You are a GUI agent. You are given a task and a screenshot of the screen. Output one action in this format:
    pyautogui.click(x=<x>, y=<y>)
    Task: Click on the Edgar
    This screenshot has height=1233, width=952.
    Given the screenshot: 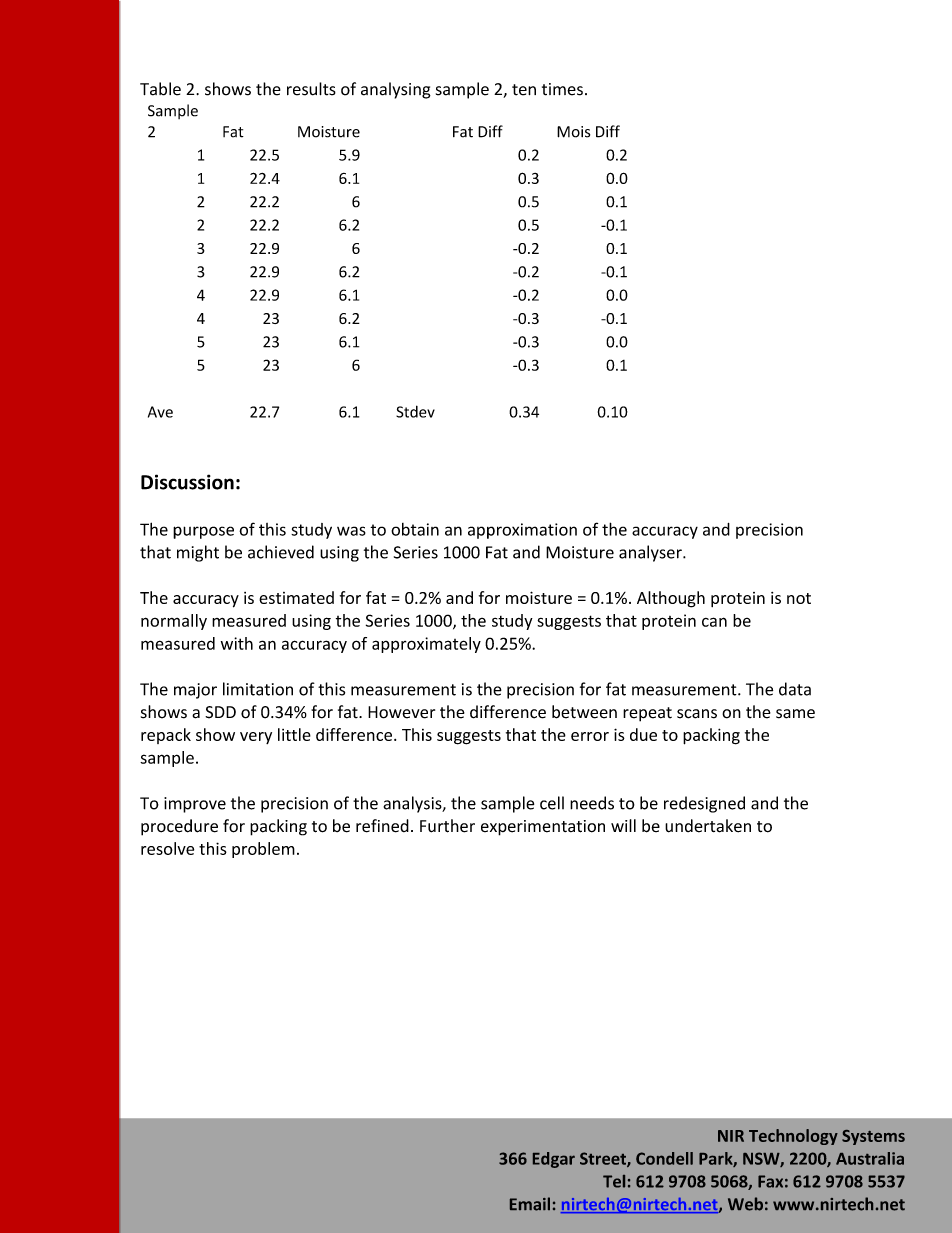 What is the action you would take?
    pyautogui.click(x=554, y=1160)
